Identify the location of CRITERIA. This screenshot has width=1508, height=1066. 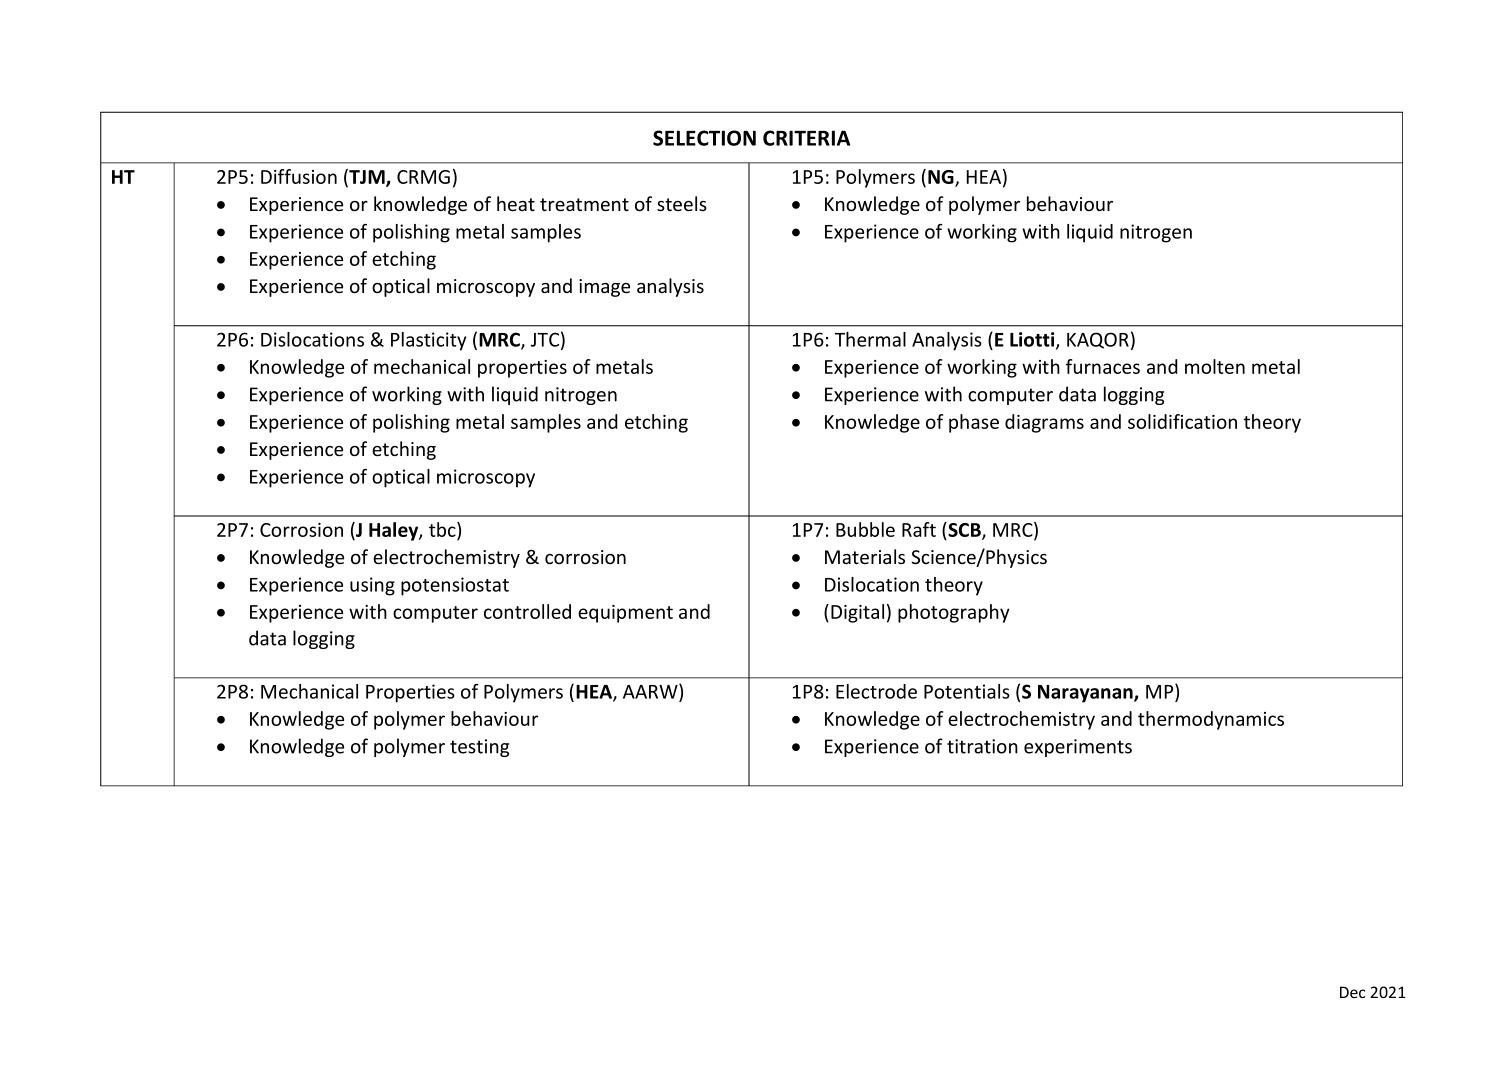
(806, 138).
